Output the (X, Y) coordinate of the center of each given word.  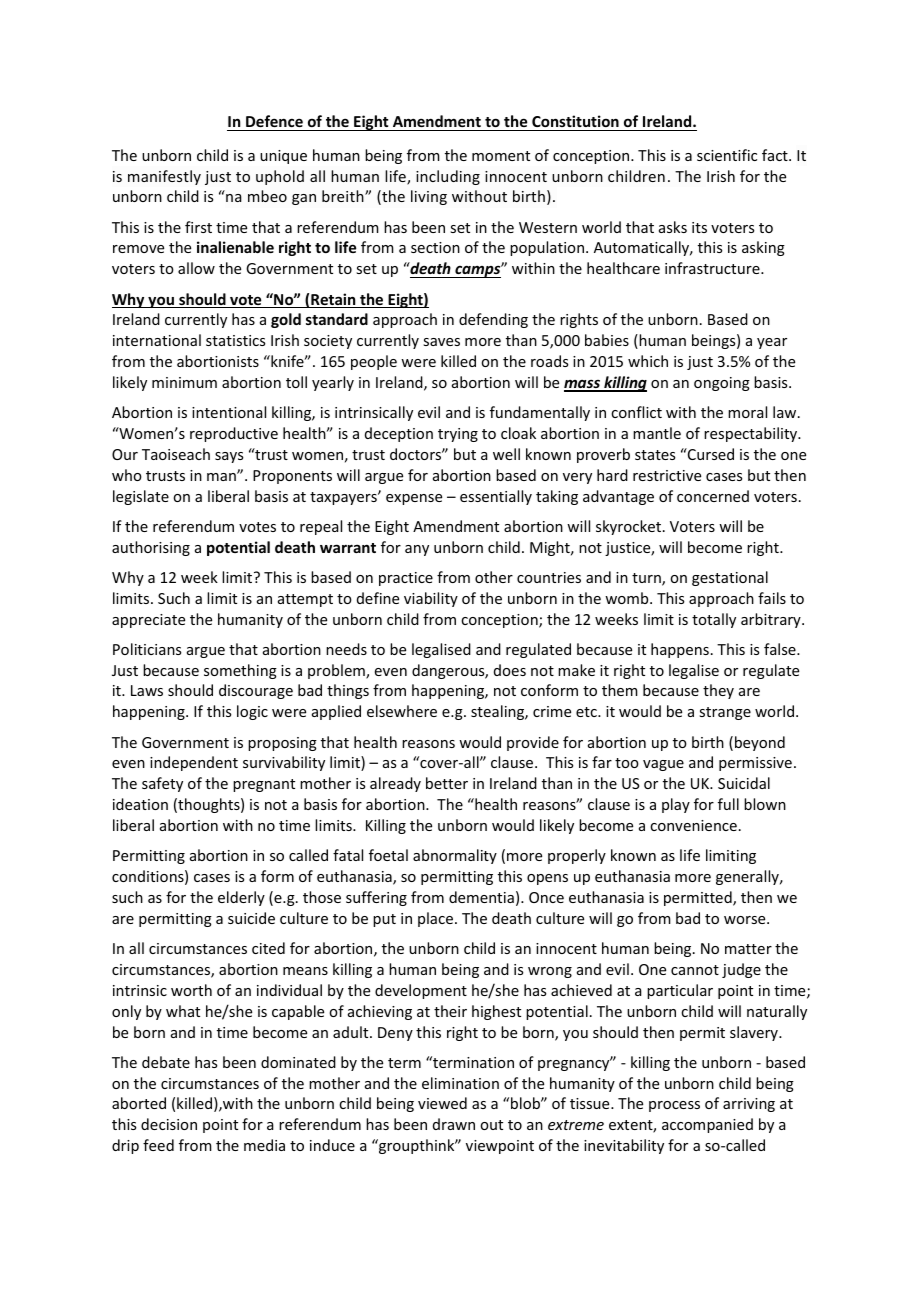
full (728, 804)
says (229, 457)
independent (194, 763)
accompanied (707, 1125)
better (447, 783)
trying (458, 435)
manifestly (164, 177)
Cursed (710, 454)
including (448, 177)
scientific (727, 155)
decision (169, 1124)
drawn (454, 1124)
